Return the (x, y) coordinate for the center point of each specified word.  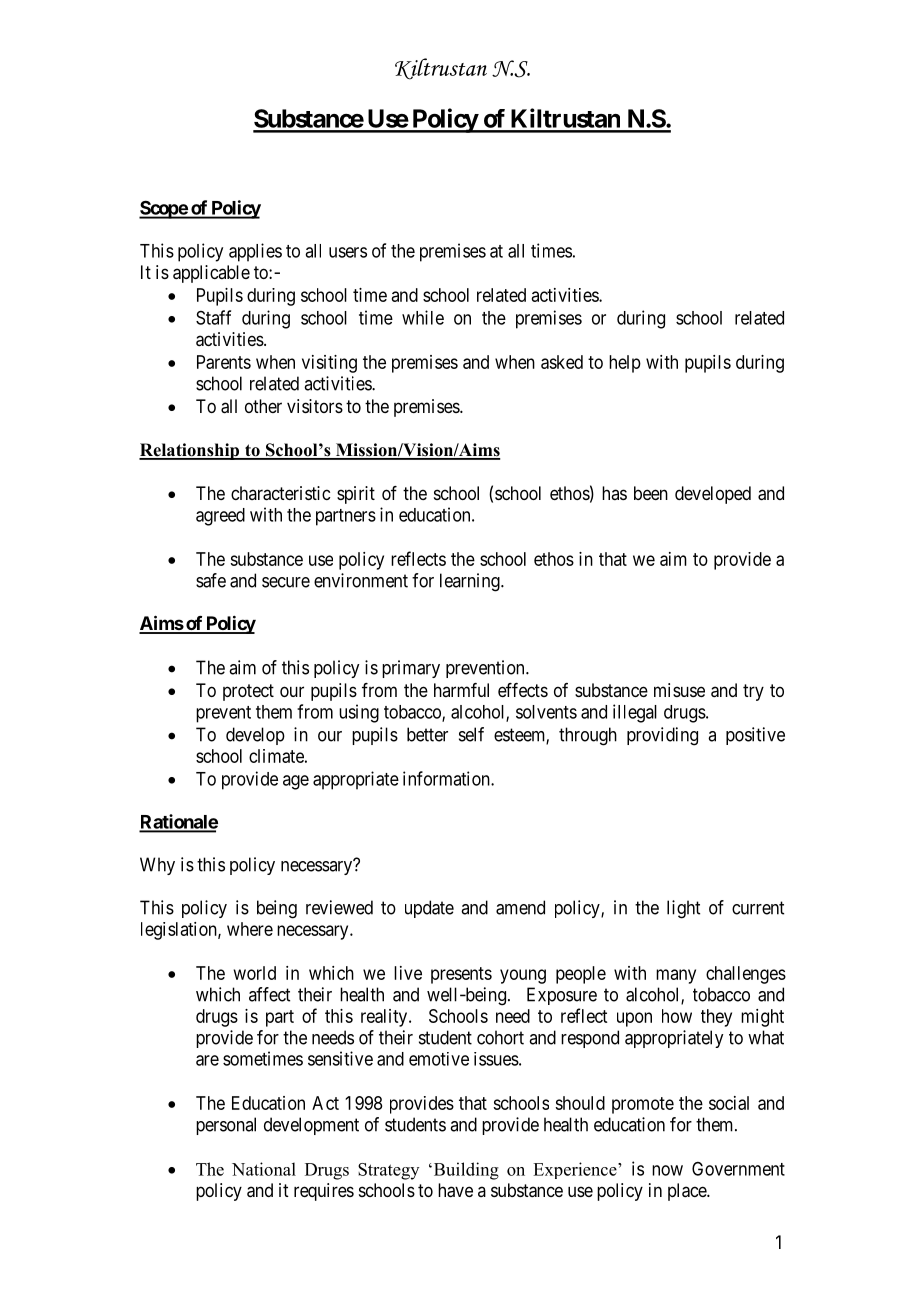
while (423, 317)
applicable (211, 274)
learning (471, 582)
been (651, 493)
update (429, 909)
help (625, 364)
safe (211, 580)
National (264, 1169)
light (683, 909)
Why (157, 866)
